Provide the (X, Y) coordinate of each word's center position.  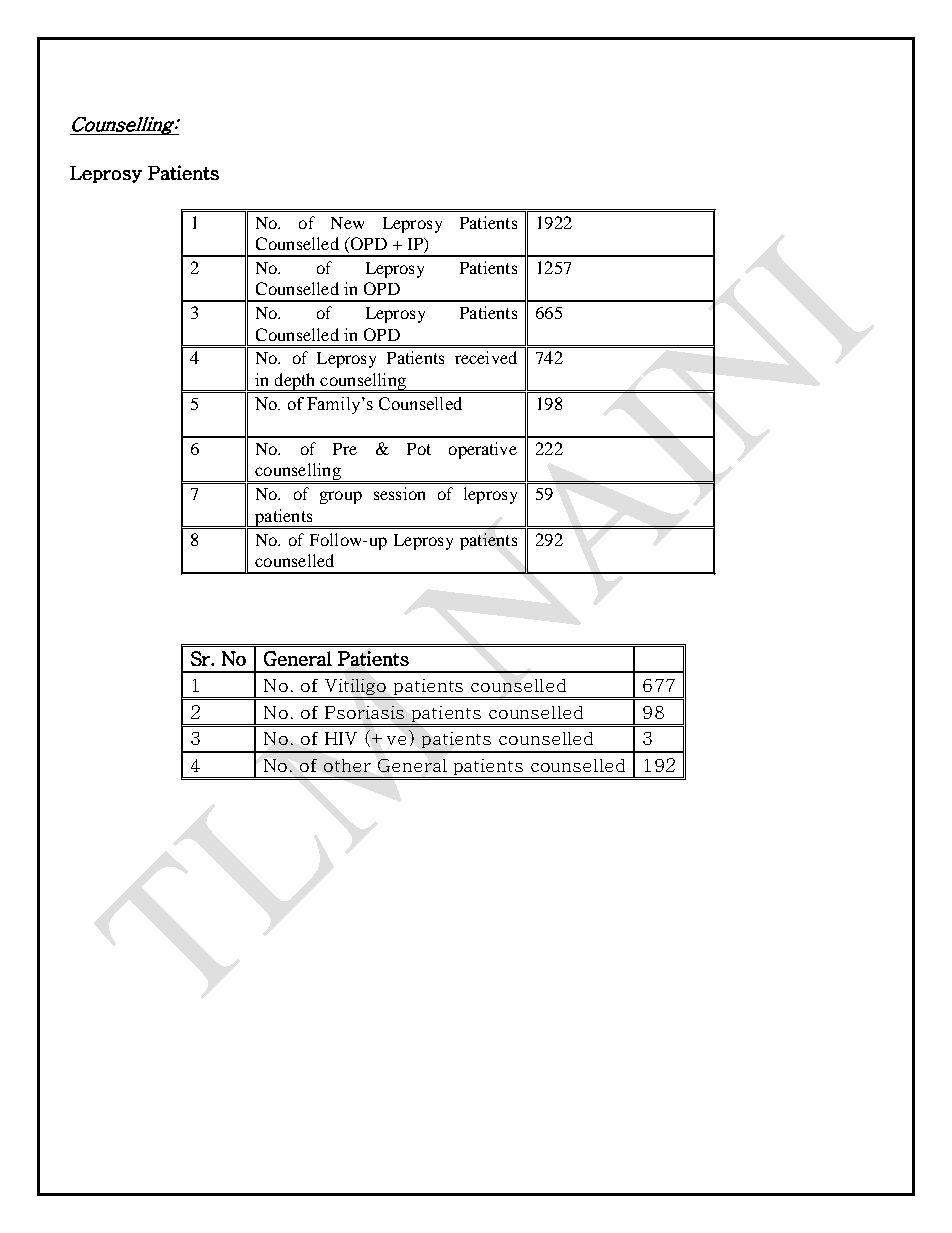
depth (295, 382)
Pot (419, 449)
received (486, 357)
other (347, 765)
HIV (341, 738)
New (347, 223)
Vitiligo (355, 687)
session (399, 493)
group (341, 497)
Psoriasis (364, 712)
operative (483, 450)
